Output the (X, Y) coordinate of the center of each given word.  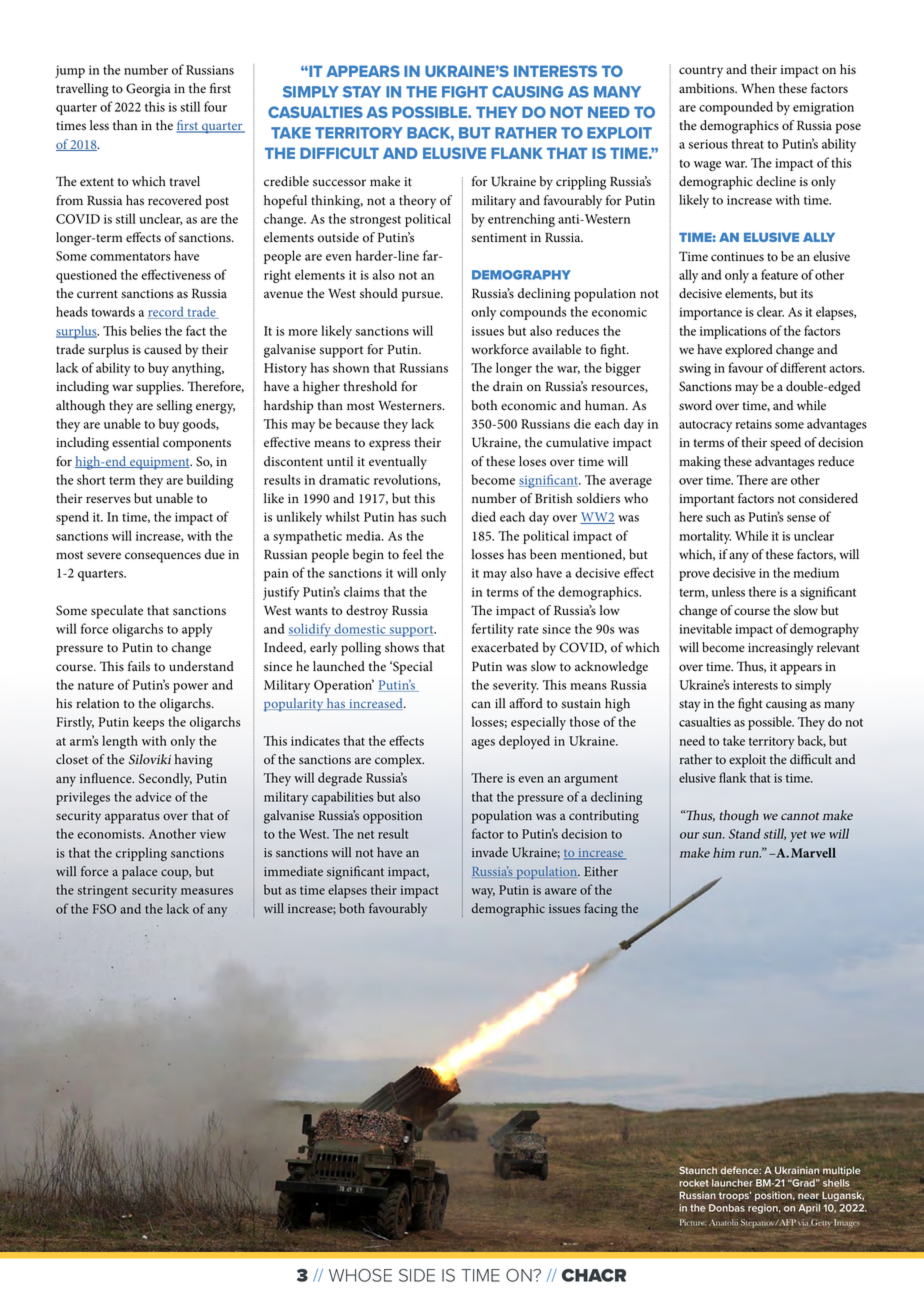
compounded (736, 108)
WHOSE (360, 1275)
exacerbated (505, 647)
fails (139, 666)
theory (417, 202)
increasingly (780, 649)
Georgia (148, 90)
